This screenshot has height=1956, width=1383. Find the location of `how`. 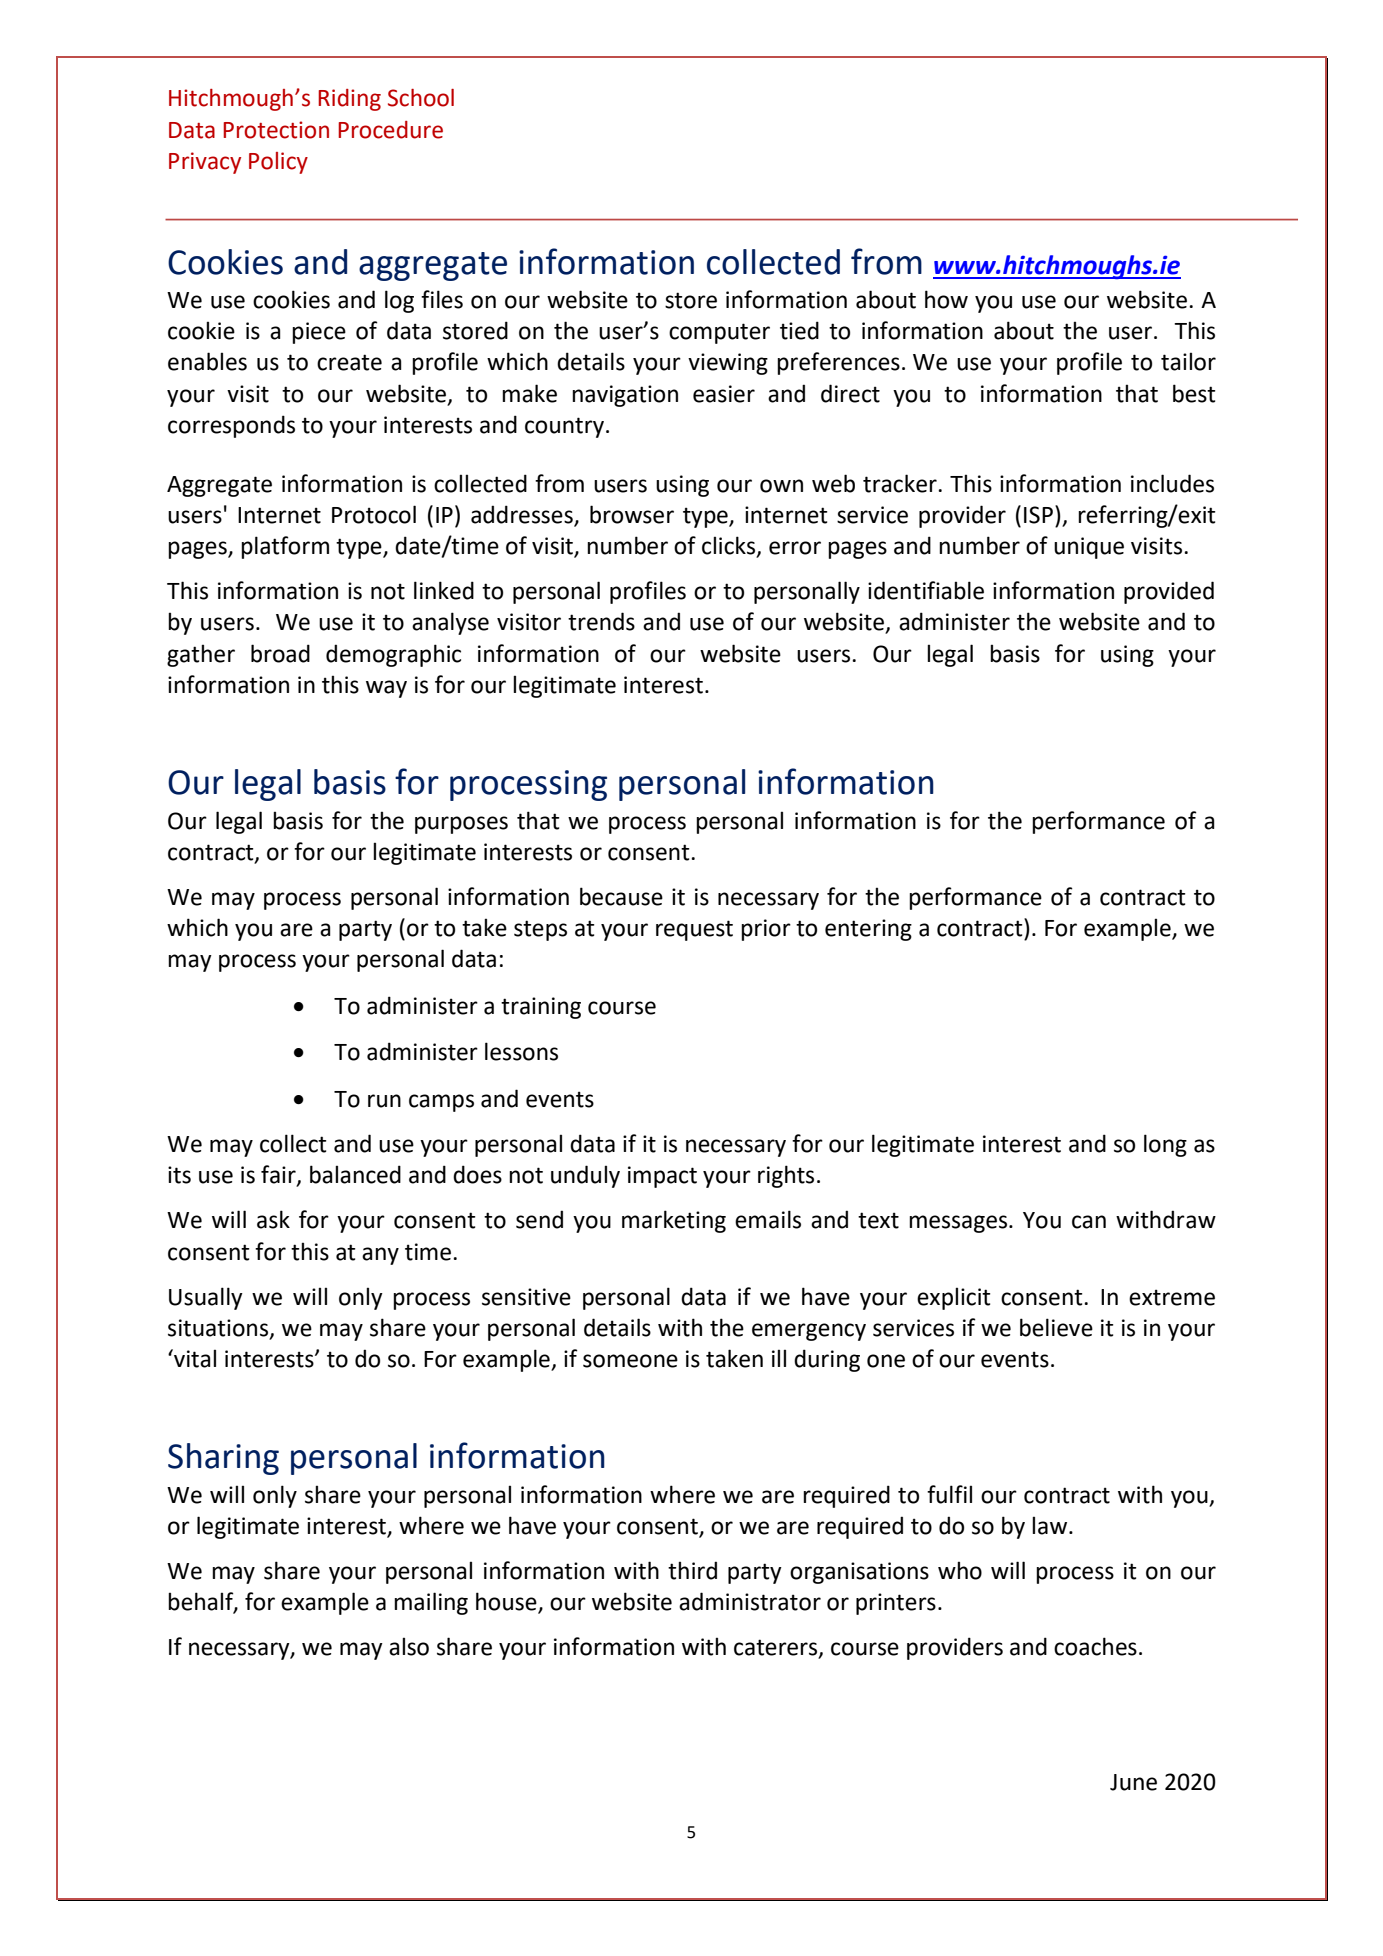

how is located at coordinates (946, 299).
